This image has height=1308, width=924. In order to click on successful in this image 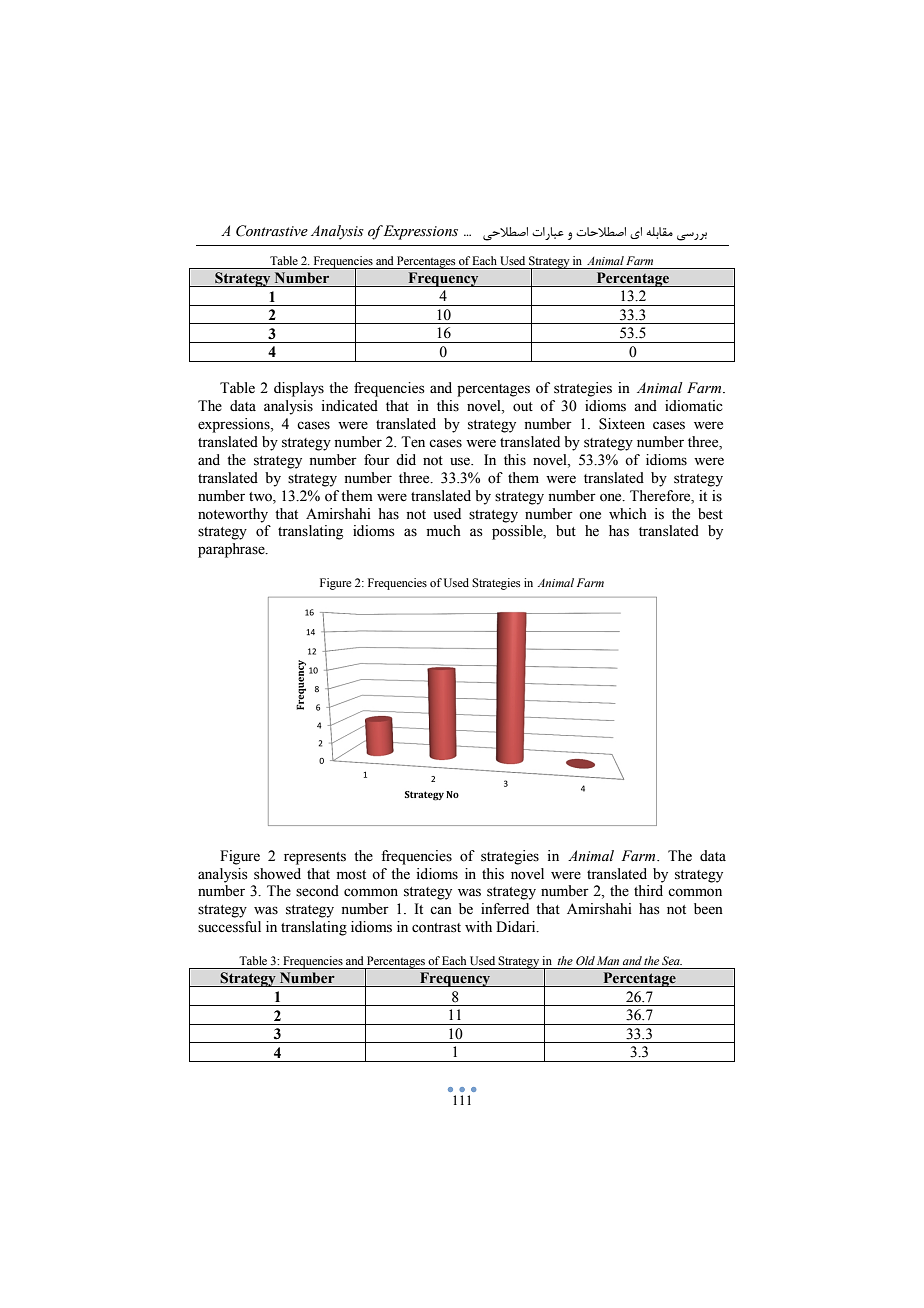, I will do `click(229, 927)`.
